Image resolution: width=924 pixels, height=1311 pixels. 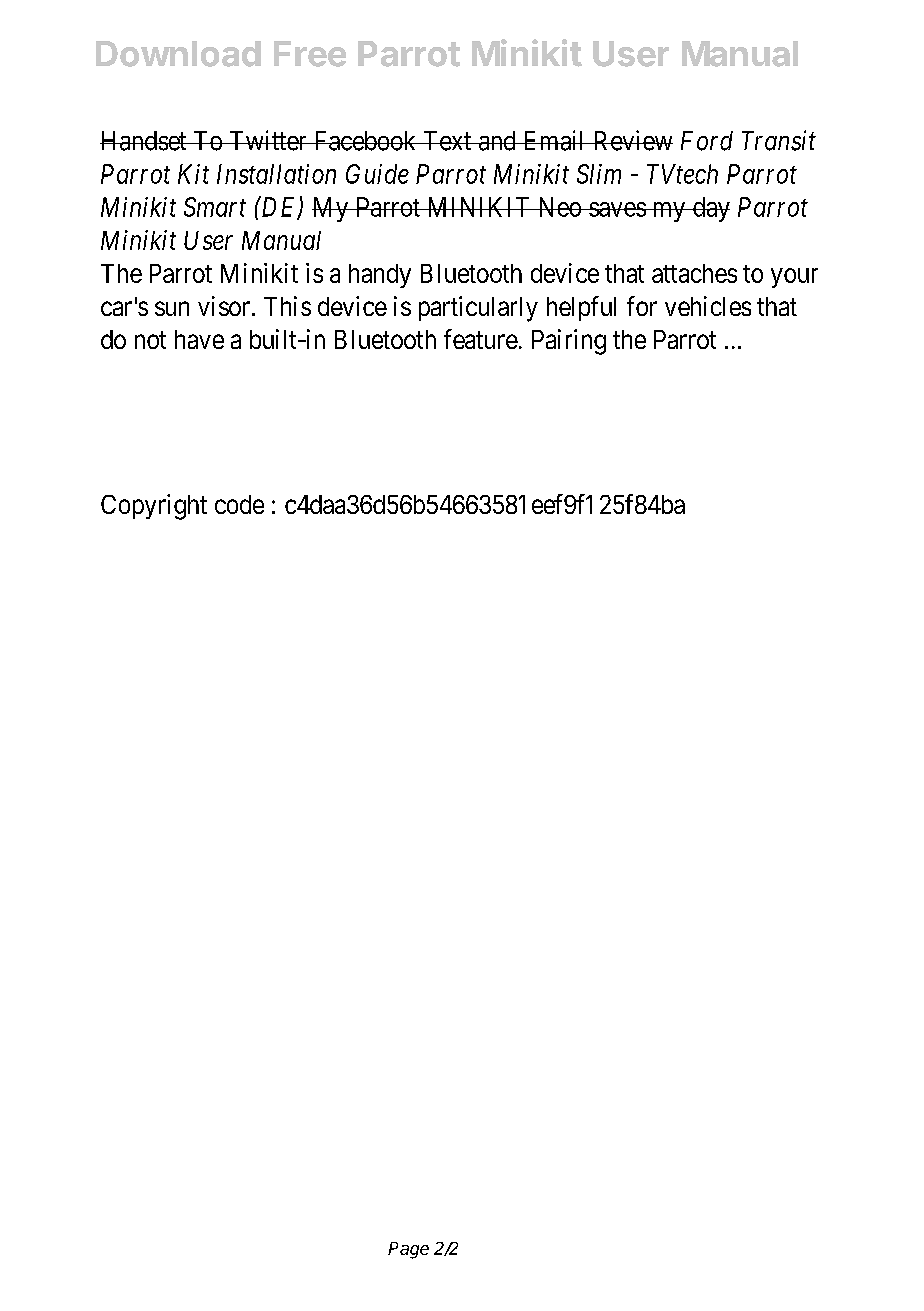 I want to click on Ford, so click(x=707, y=141).
